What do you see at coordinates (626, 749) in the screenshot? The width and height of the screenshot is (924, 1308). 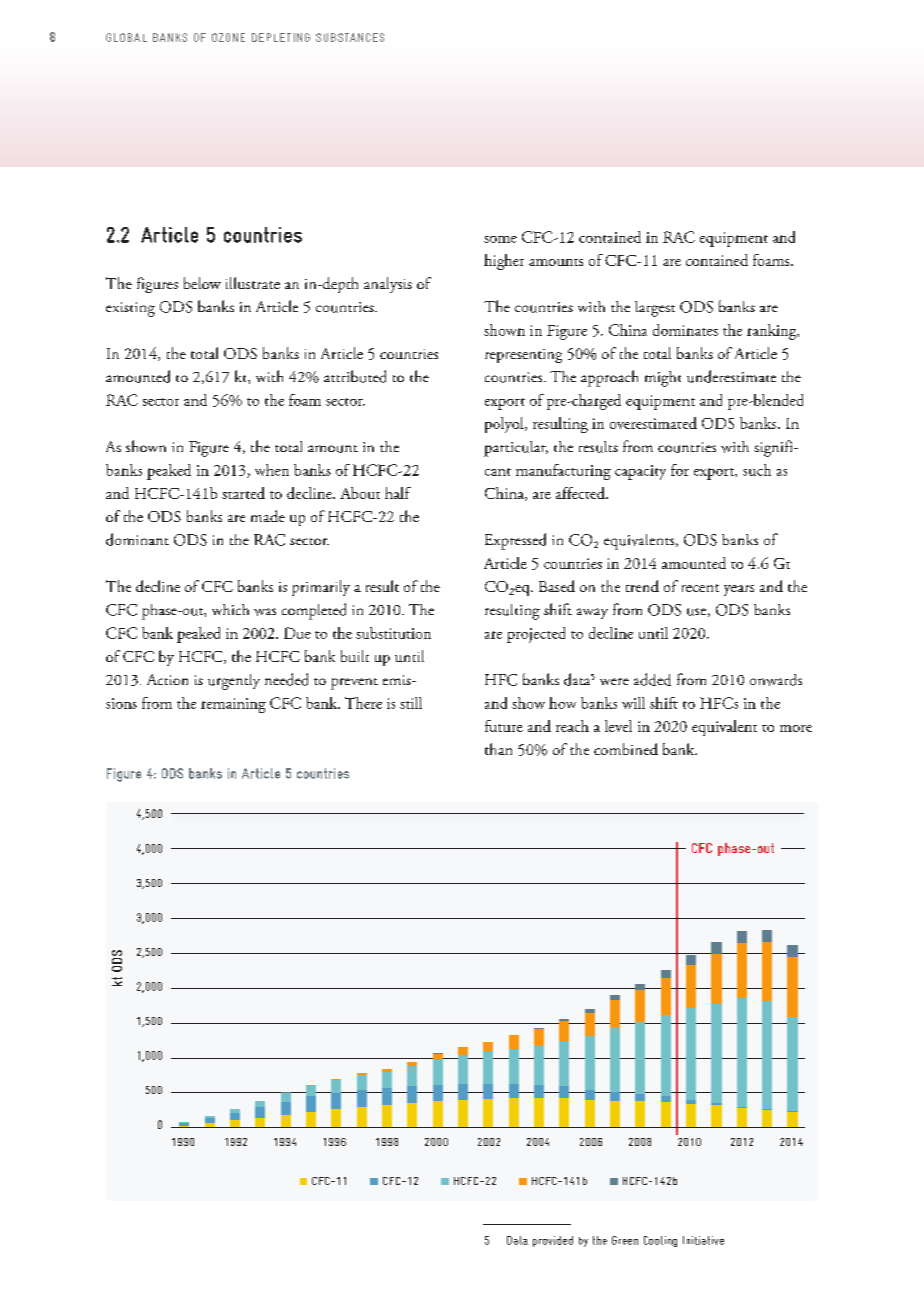 I see `combined` at bounding box center [626, 749].
